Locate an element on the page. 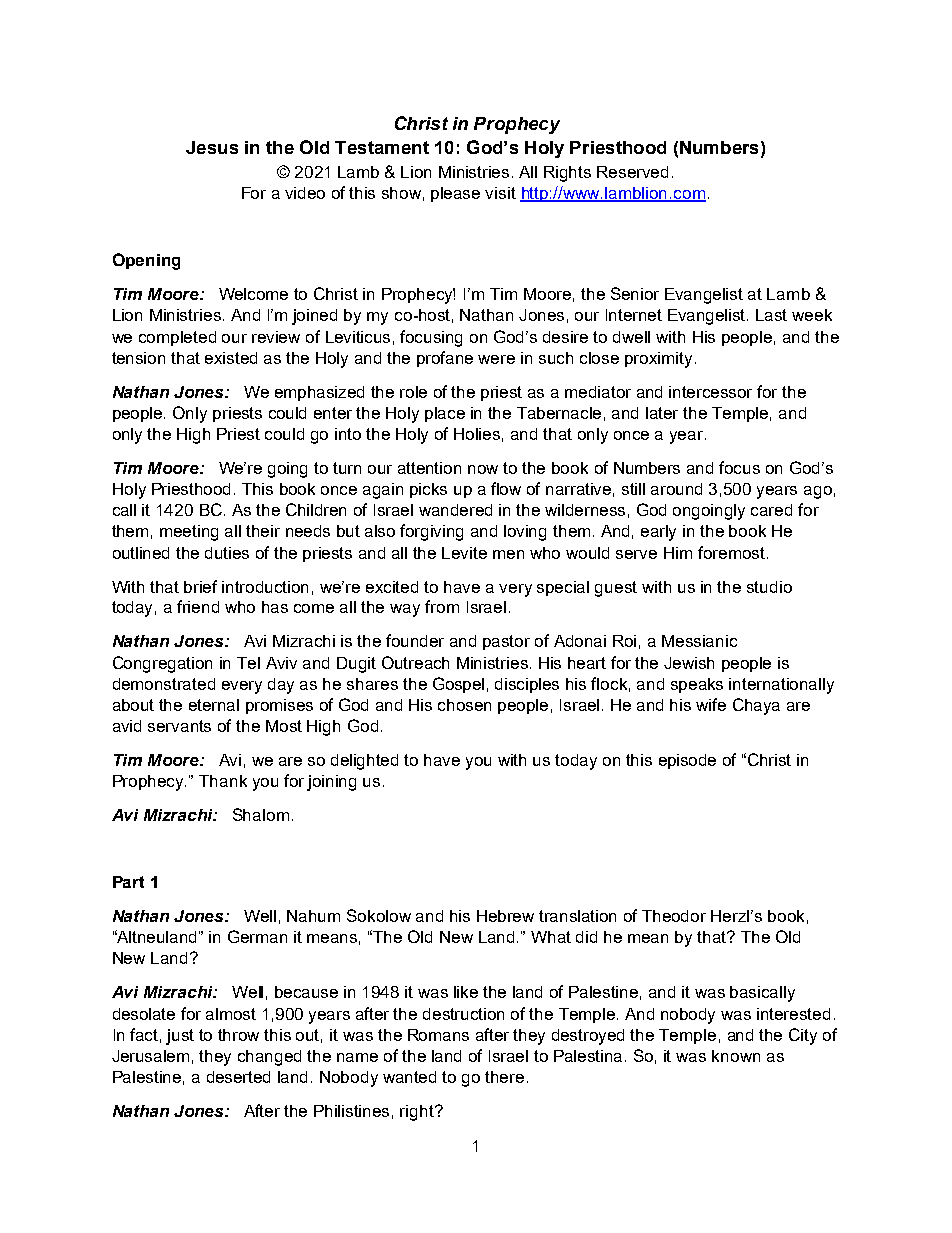 This page has width=952, height=1233. Jesus is located at coordinates (212, 147).
